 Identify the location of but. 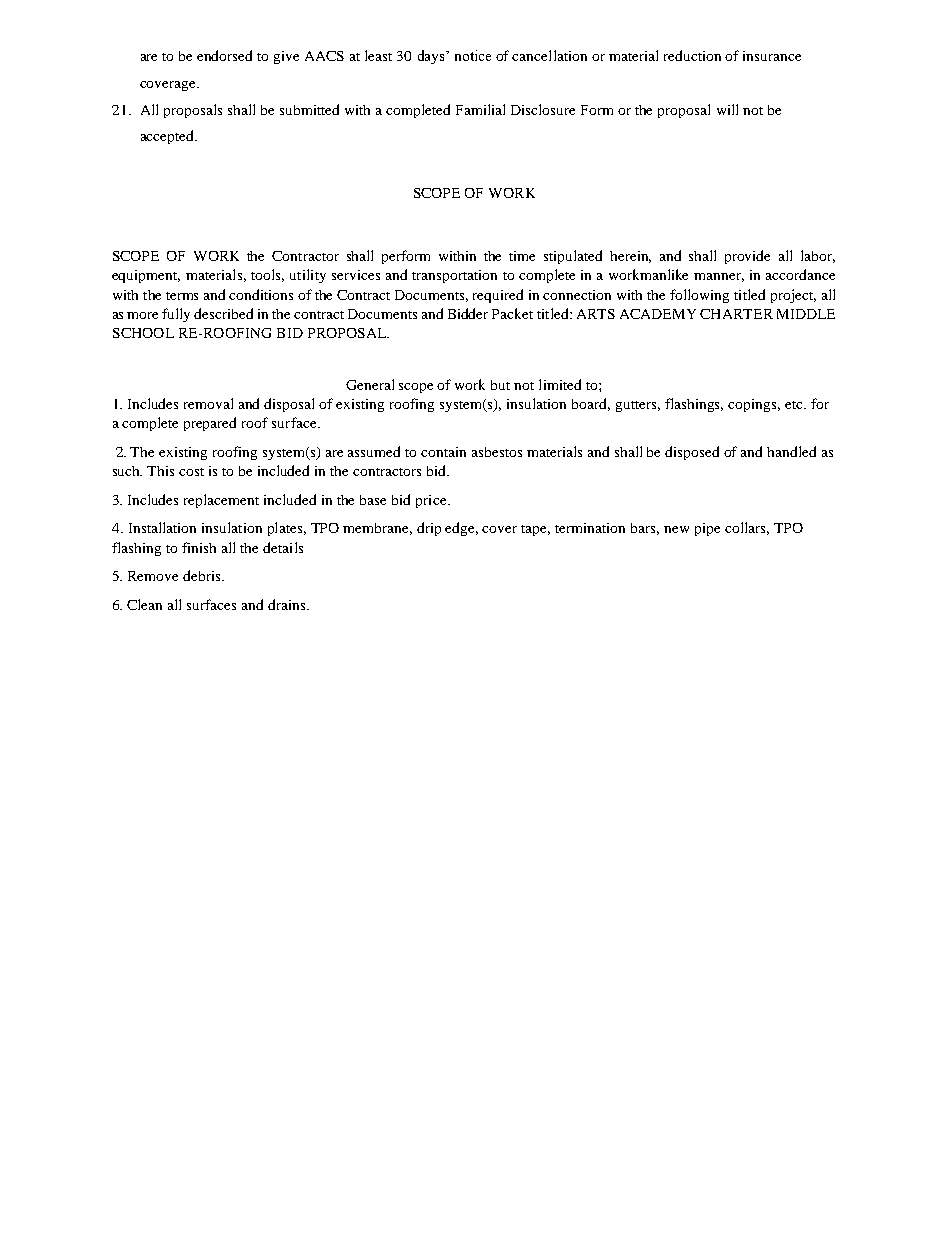
(500, 385).
